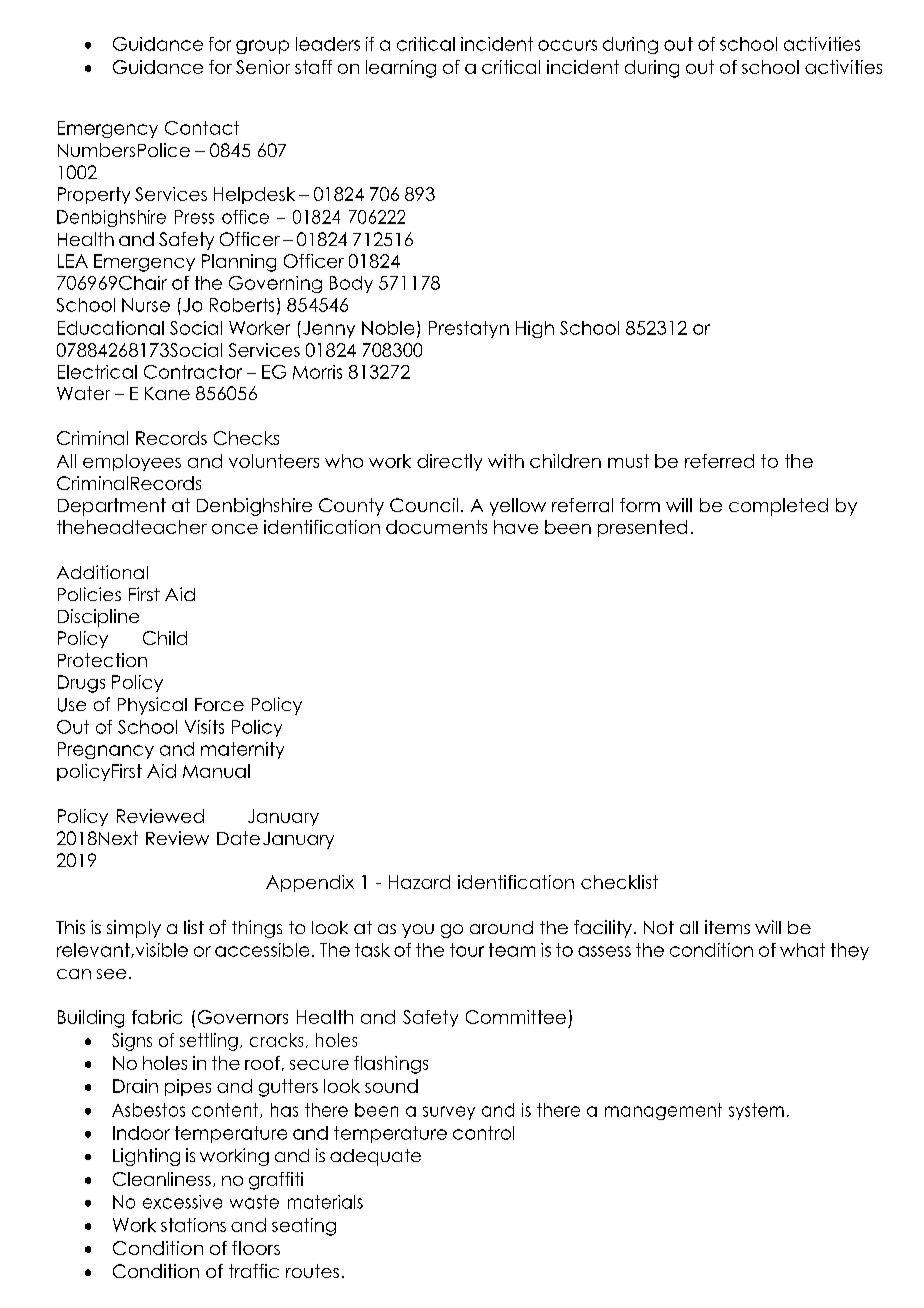 The image size is (924, 1308). Describe the element at coordinates (756, 1111) in the document. I see `system` at that location.
